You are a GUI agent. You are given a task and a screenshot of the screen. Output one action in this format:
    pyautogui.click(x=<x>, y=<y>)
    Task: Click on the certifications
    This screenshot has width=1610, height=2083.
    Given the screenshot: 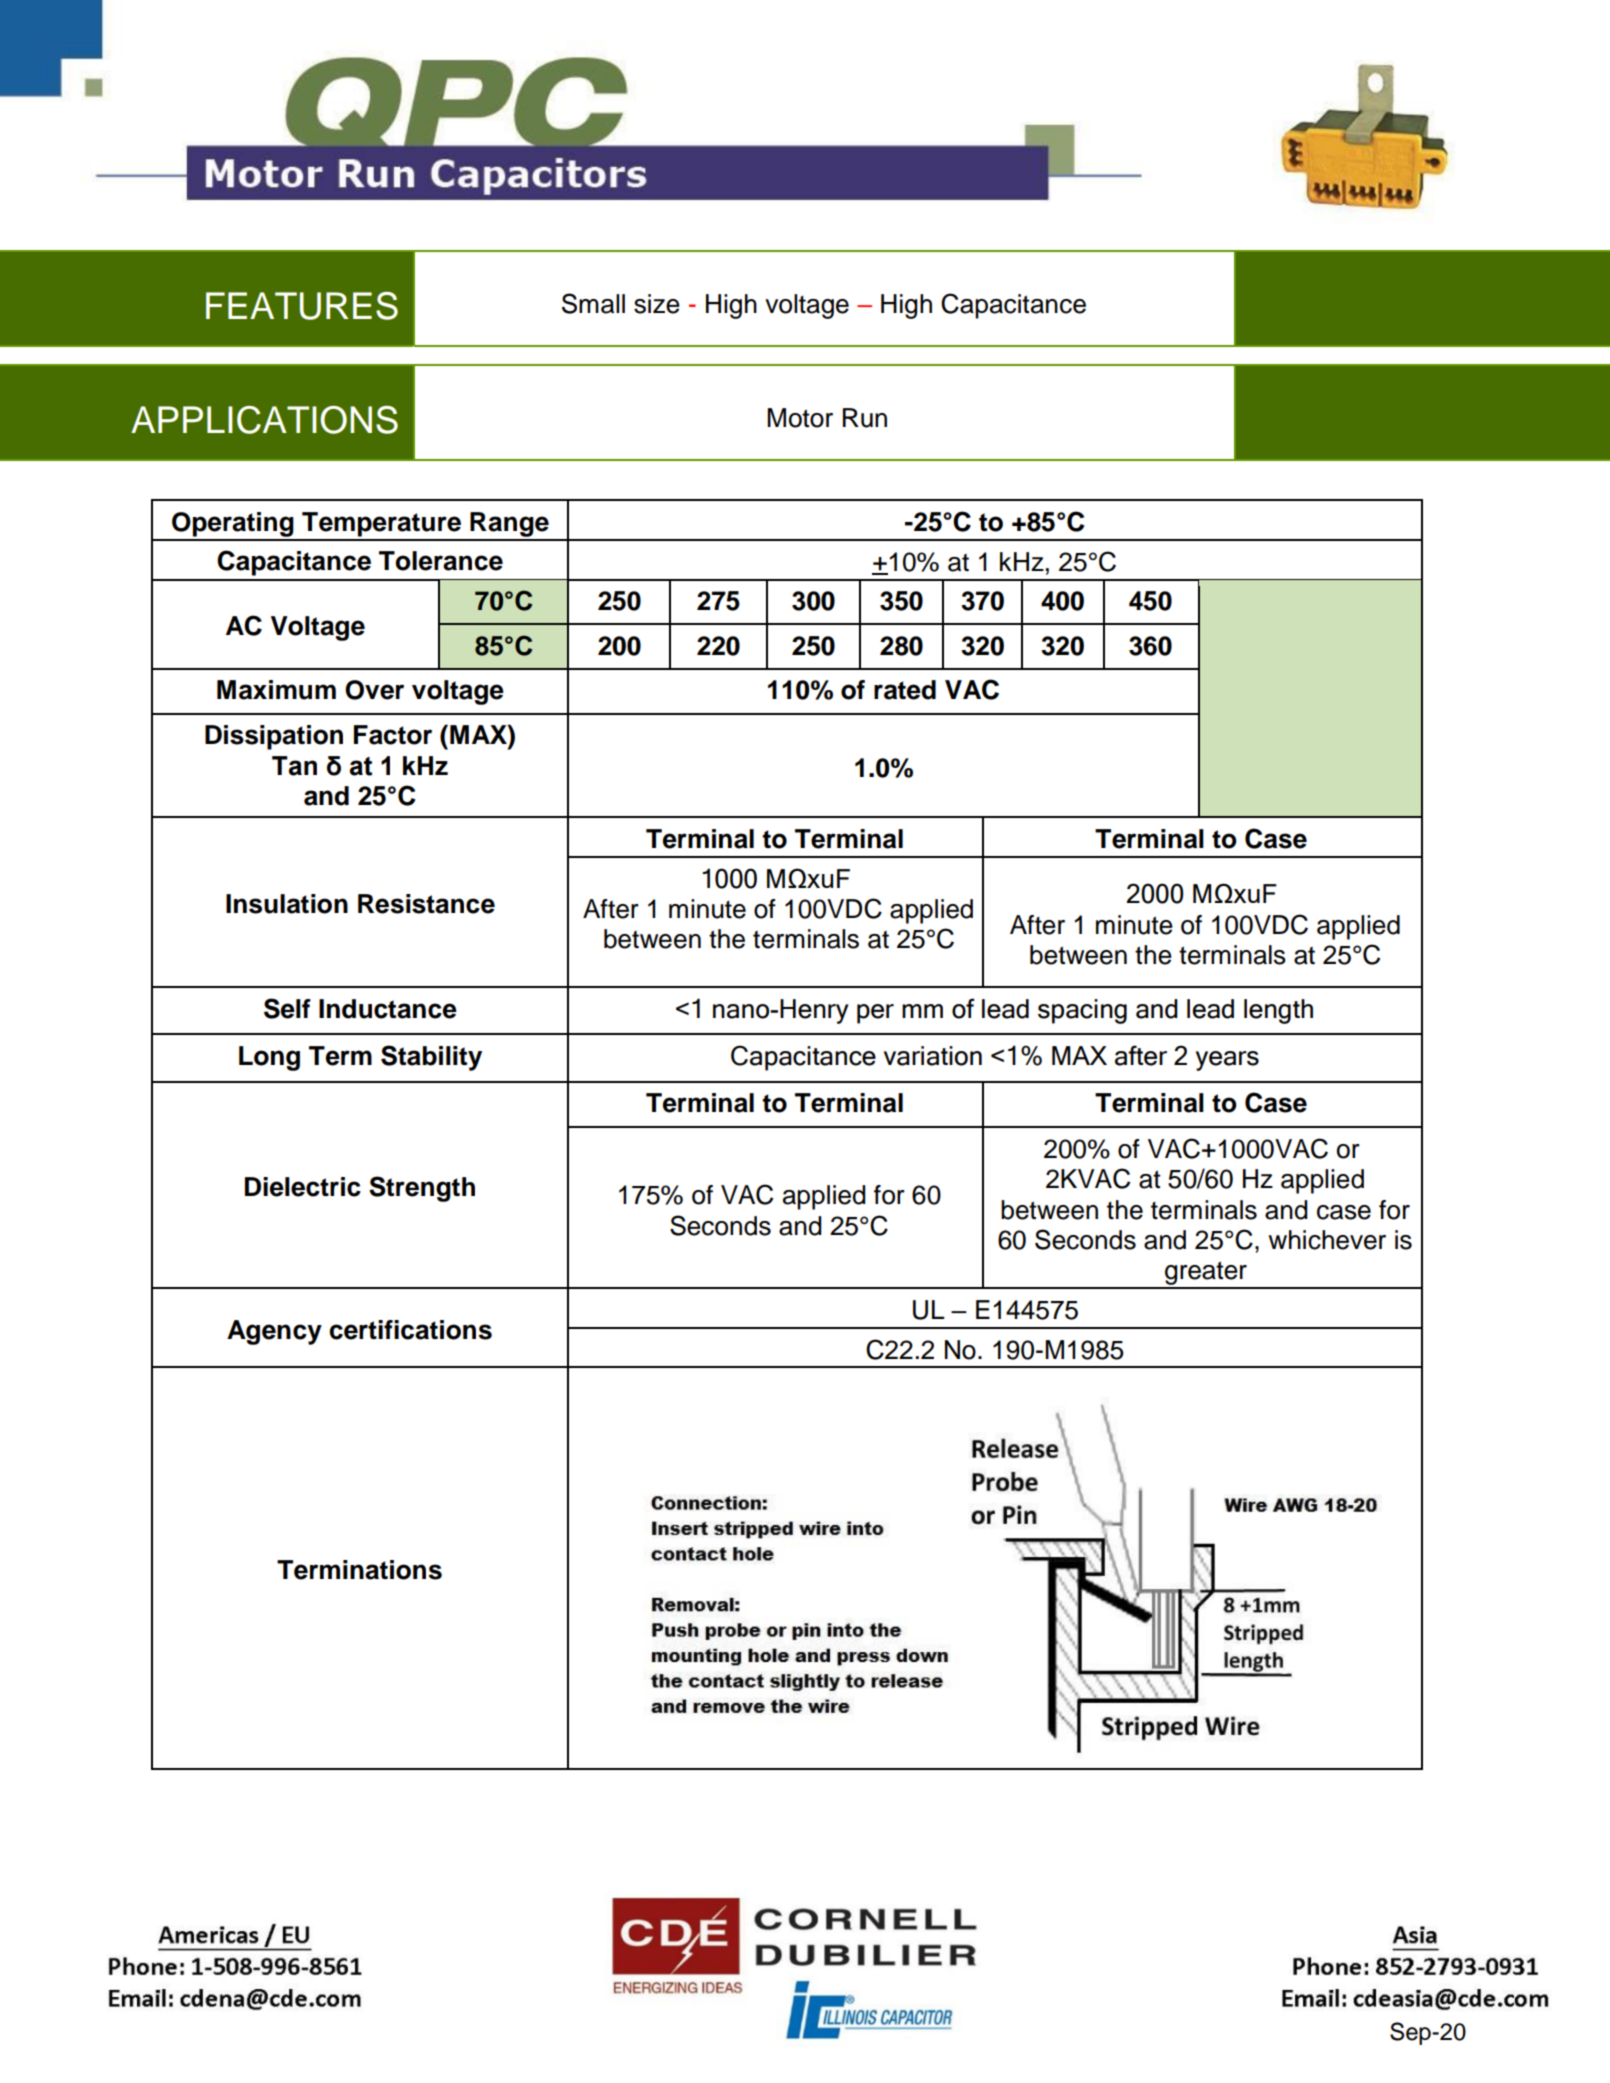 What is the action you would take?
    pyautogui.click(x=410, y=1330)
